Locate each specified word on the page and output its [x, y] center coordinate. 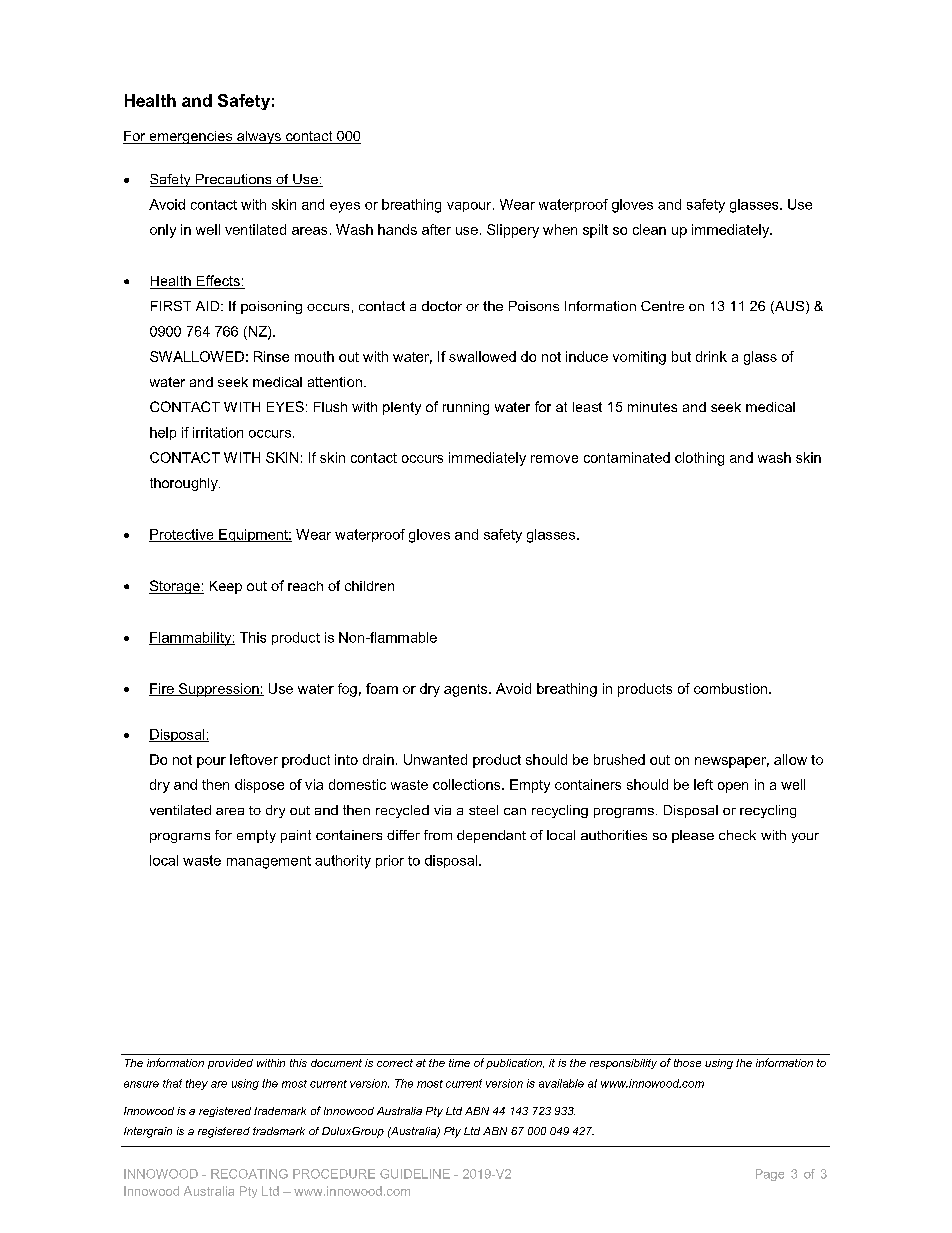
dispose [259, 786]
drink [711, 356]
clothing [699, 459]
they [197, 1084]
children [369, 586]
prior [390, 861]
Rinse [271, 356]
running [466, 408]
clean [649, 229]
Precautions [233, 180]
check [737, 835]
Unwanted [435, 759]
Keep [226, 587]
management [269, 862]
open [733, 787]
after [436, 229]
